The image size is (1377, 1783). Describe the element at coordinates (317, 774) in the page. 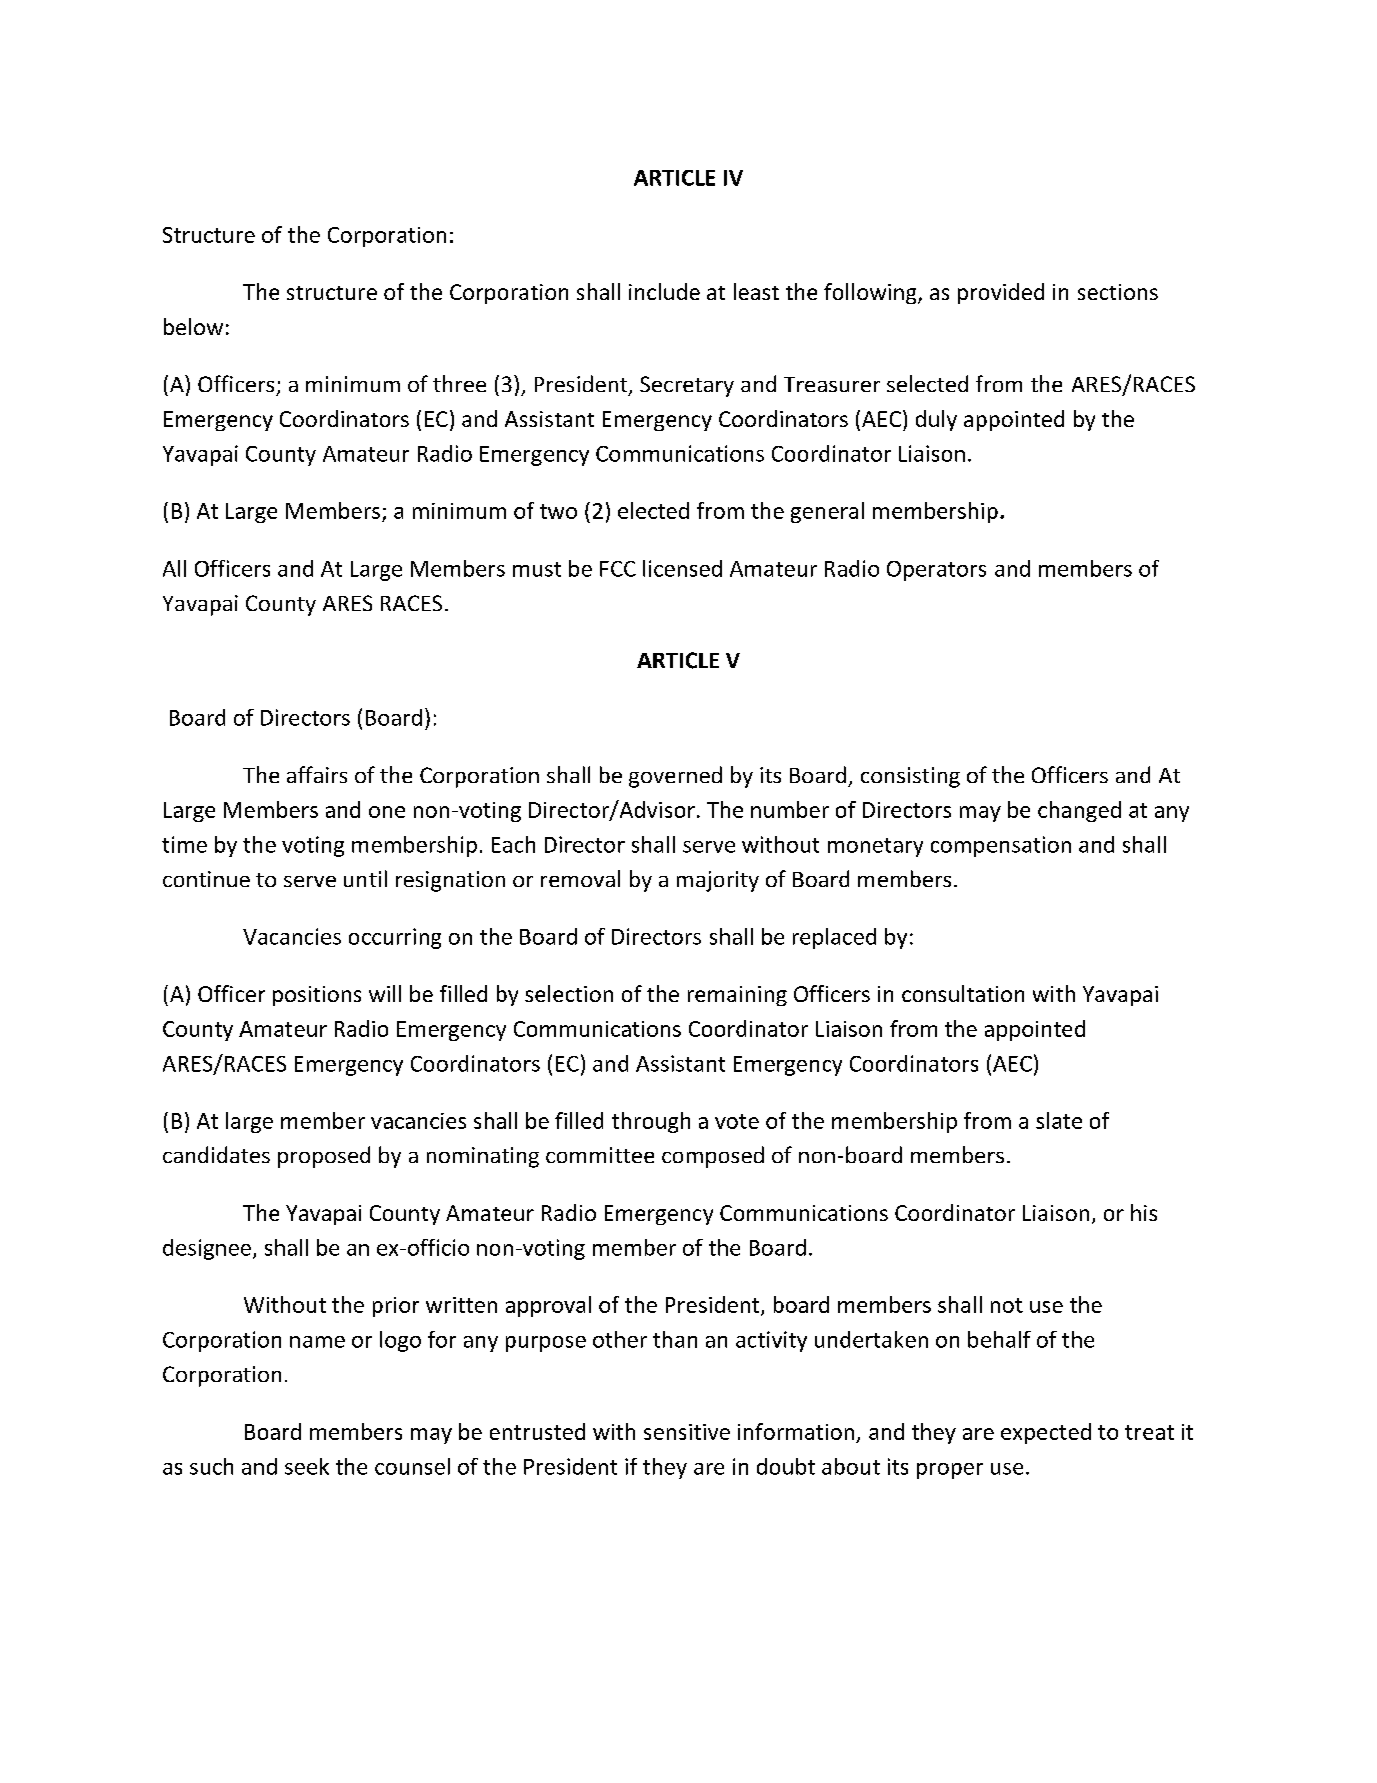

I see `affairs` at that location.
